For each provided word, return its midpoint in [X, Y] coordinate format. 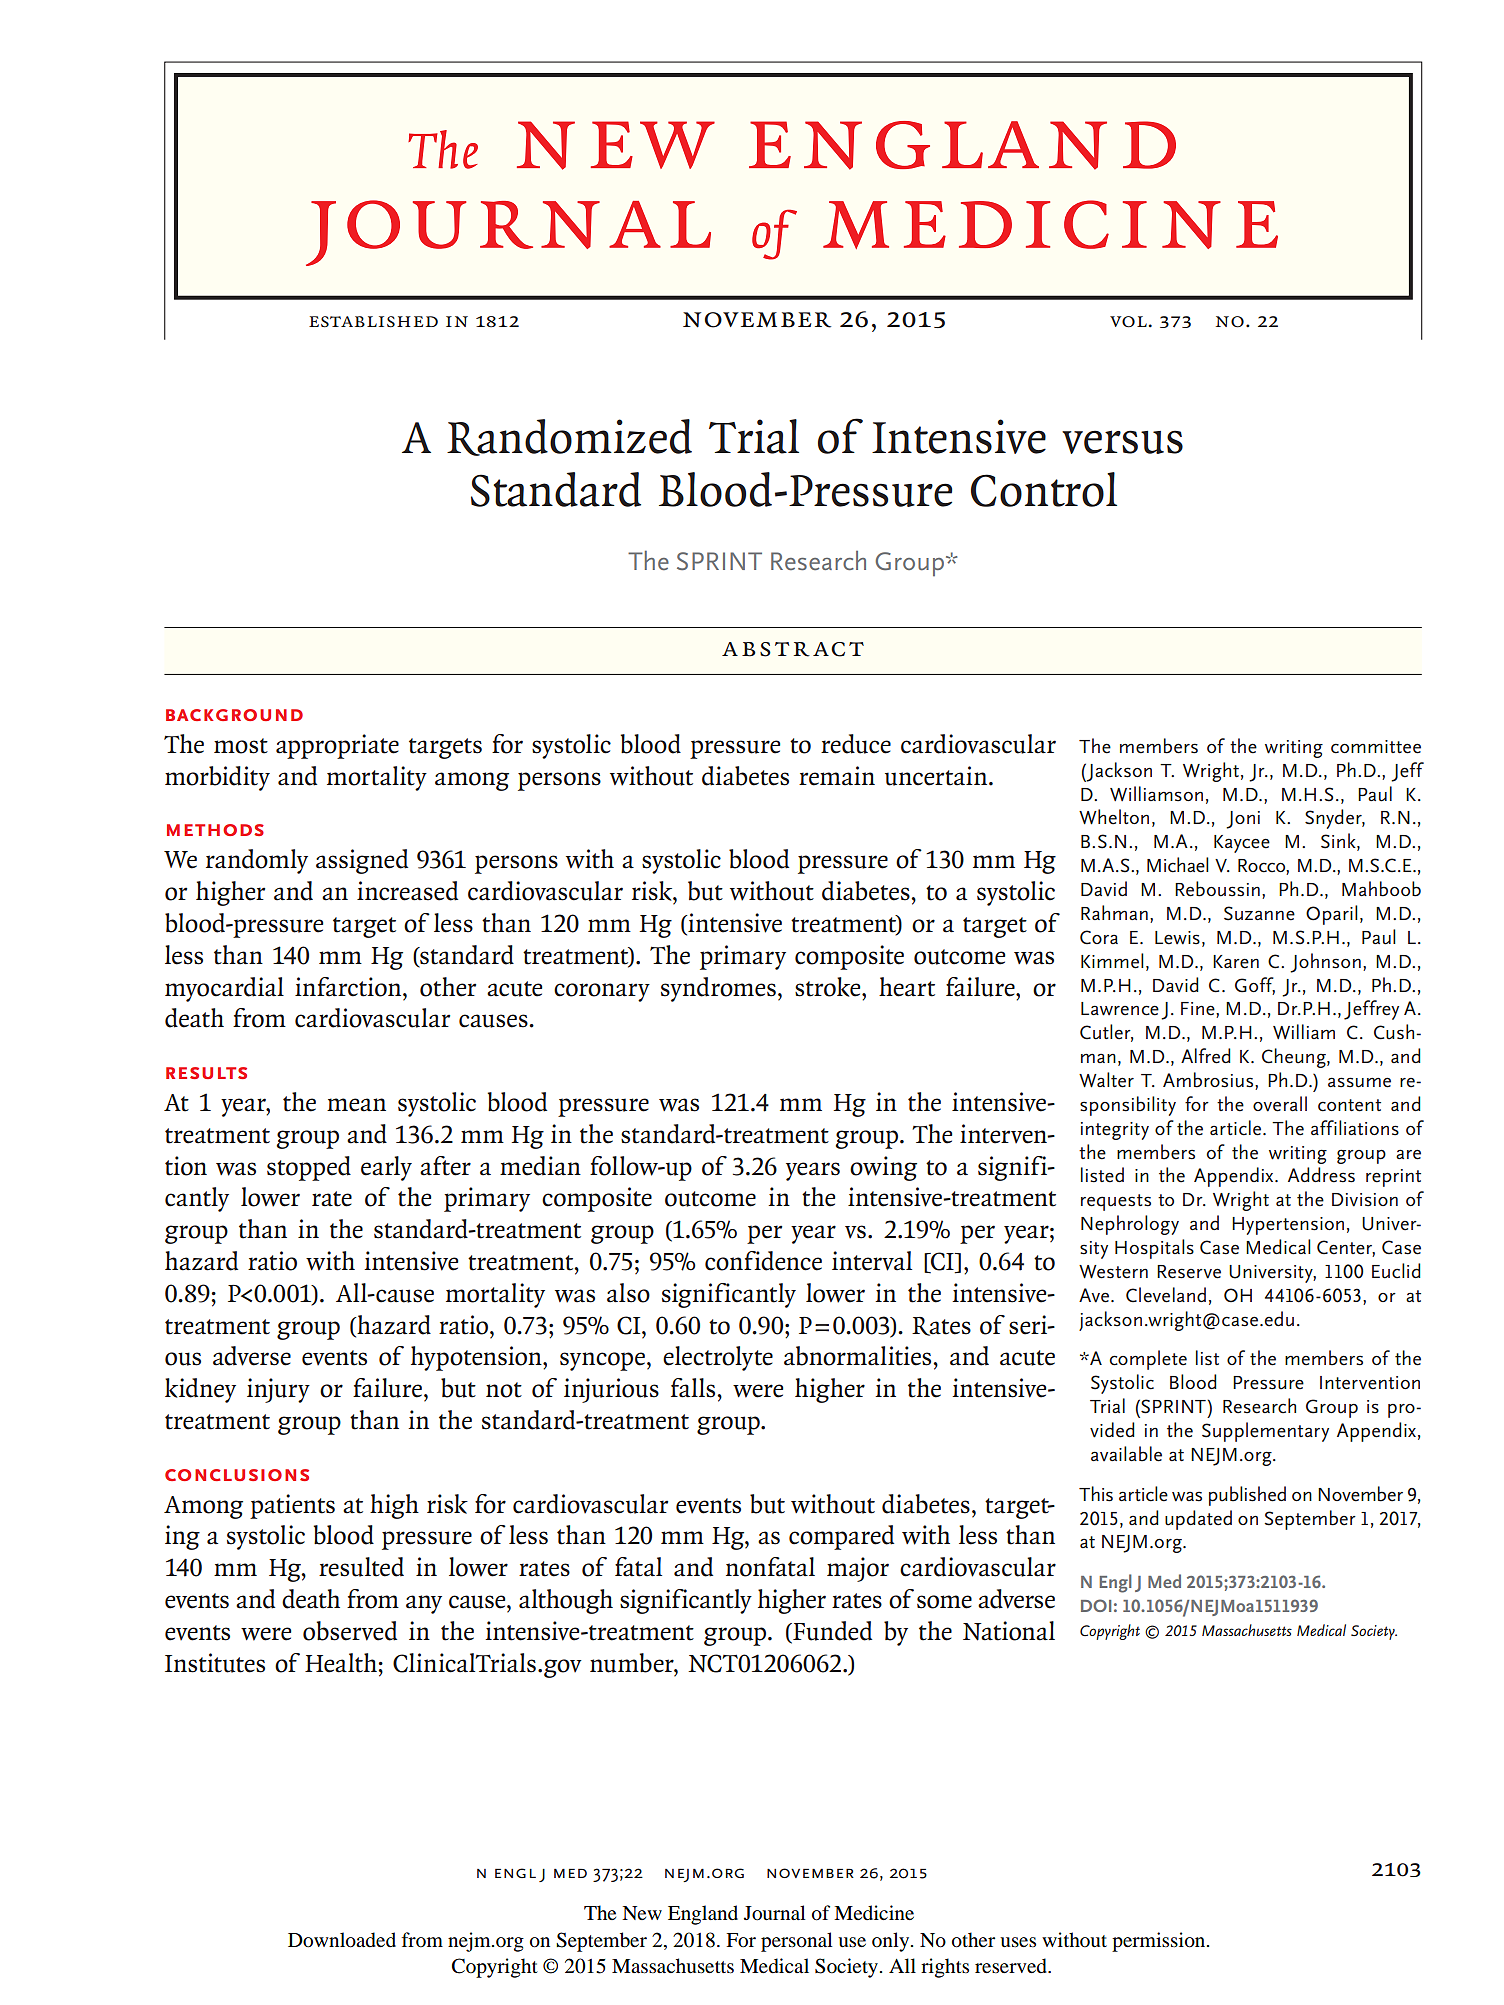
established [373, 322]
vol [1128, 322]
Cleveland [1166, 1295]
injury [278, 1390]
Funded [831, 1632]
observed [350, 1631]
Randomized [569, 437]
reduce [856, 744]
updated [1198, 1520]
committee [1376, 747]
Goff [1255, 985]
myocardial [224, 989]
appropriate [337, 746]
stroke [829, 987]
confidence [763, 1261]
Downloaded [342, 1940]
